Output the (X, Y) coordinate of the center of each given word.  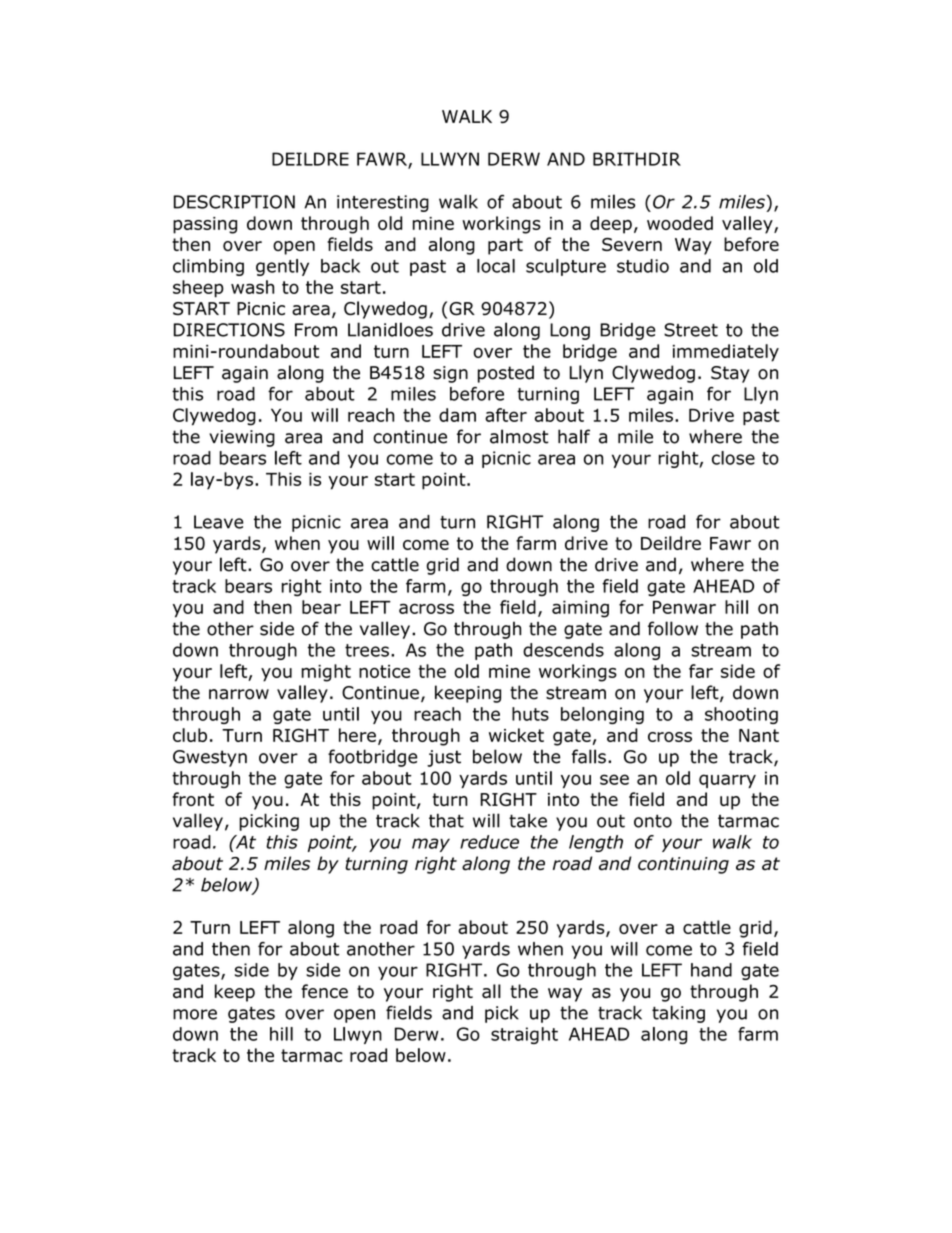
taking (678, 1014)
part (505, 246)
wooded (680, 223)
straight (524, 1035)
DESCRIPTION (234, 202)
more (195, 1014)
